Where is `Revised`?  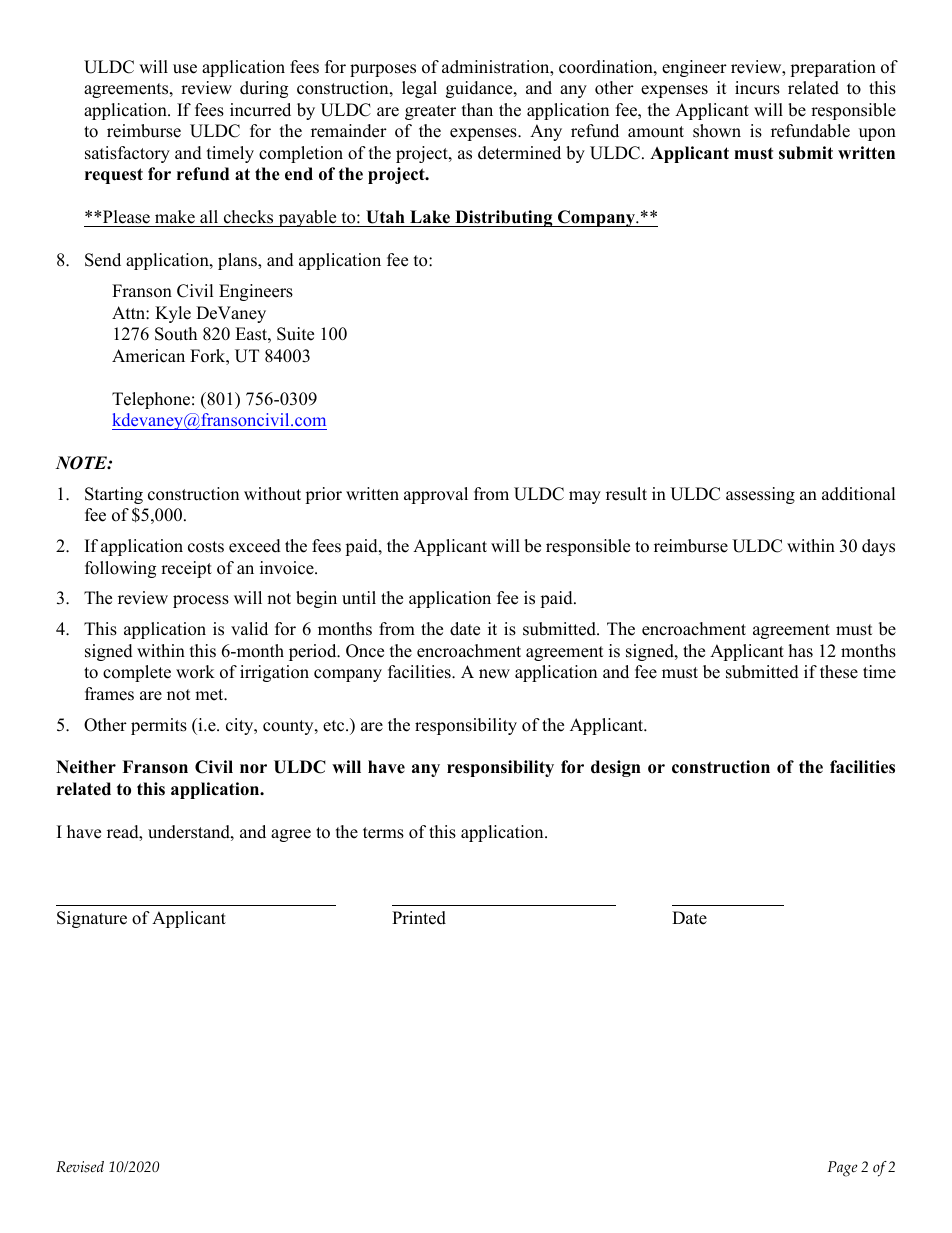 Revised is located at coordinates (80, 1167).
